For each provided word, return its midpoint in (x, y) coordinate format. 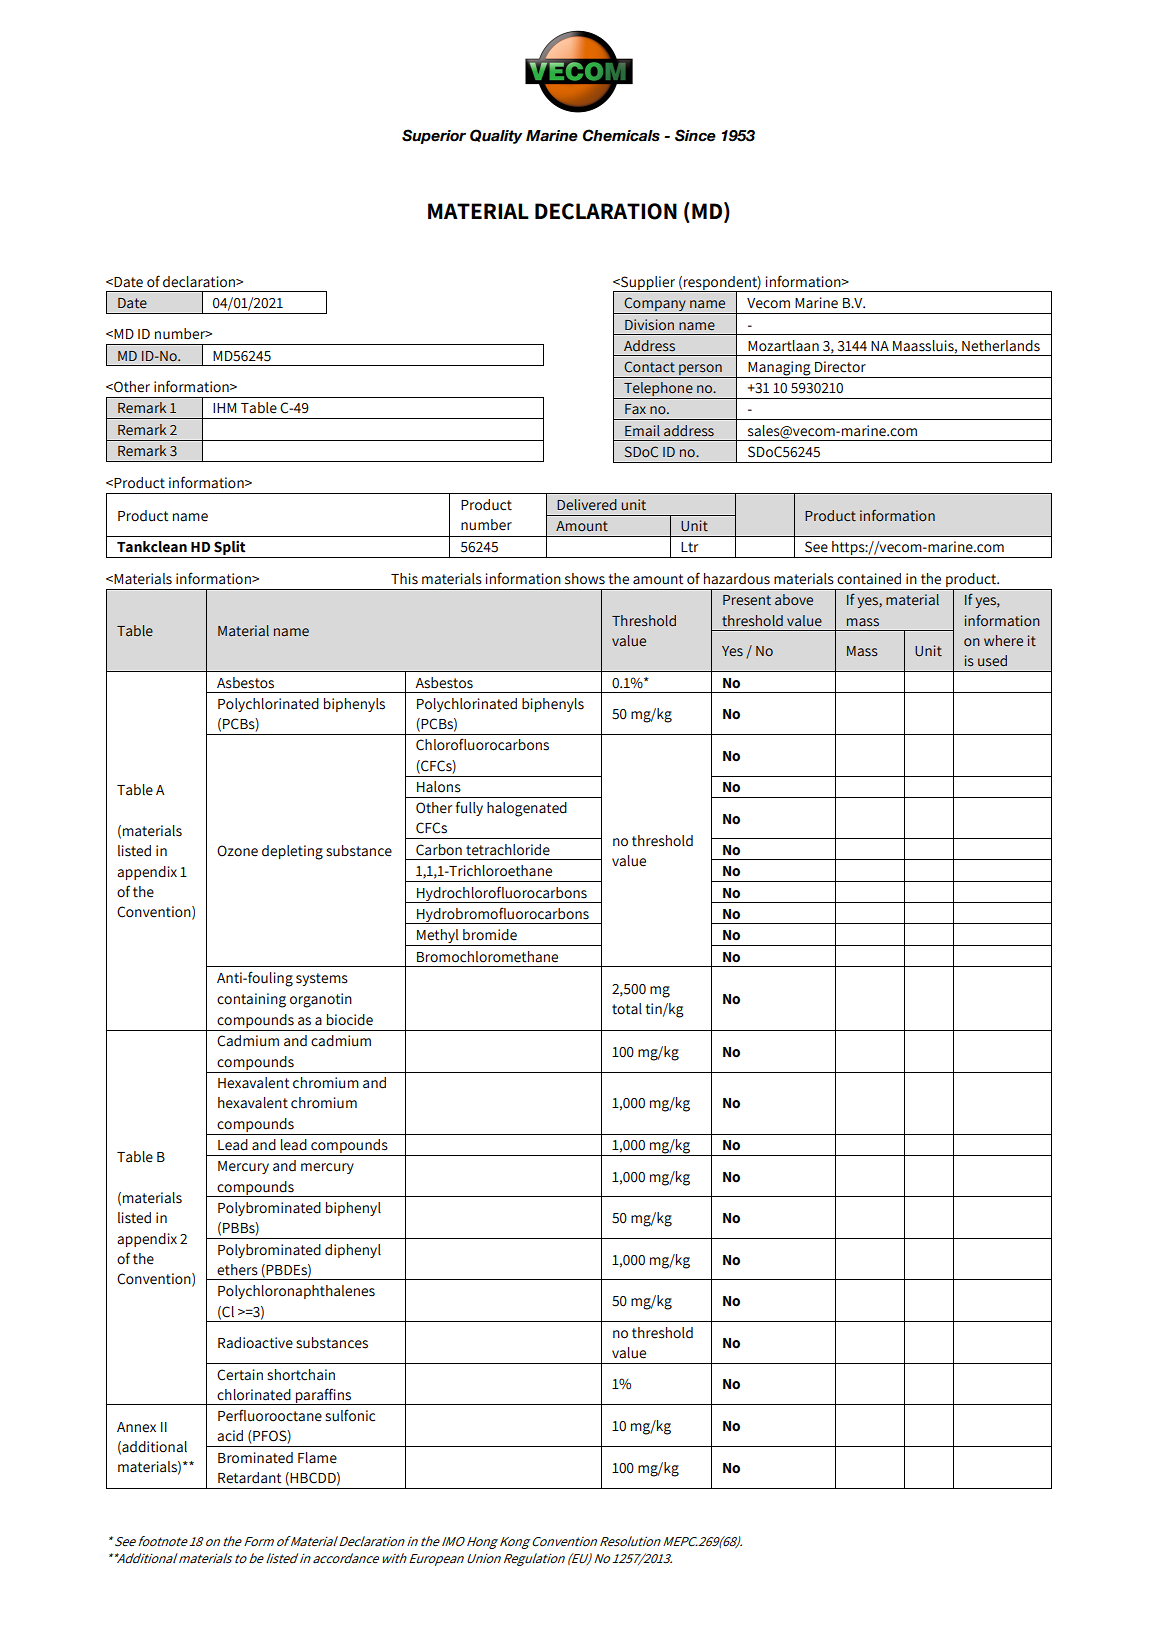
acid (230, 1436)
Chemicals (621, 135)
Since (695, 135)
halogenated (527, 809)
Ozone (237, 851)
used (992, 661)
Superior (434, 136)
